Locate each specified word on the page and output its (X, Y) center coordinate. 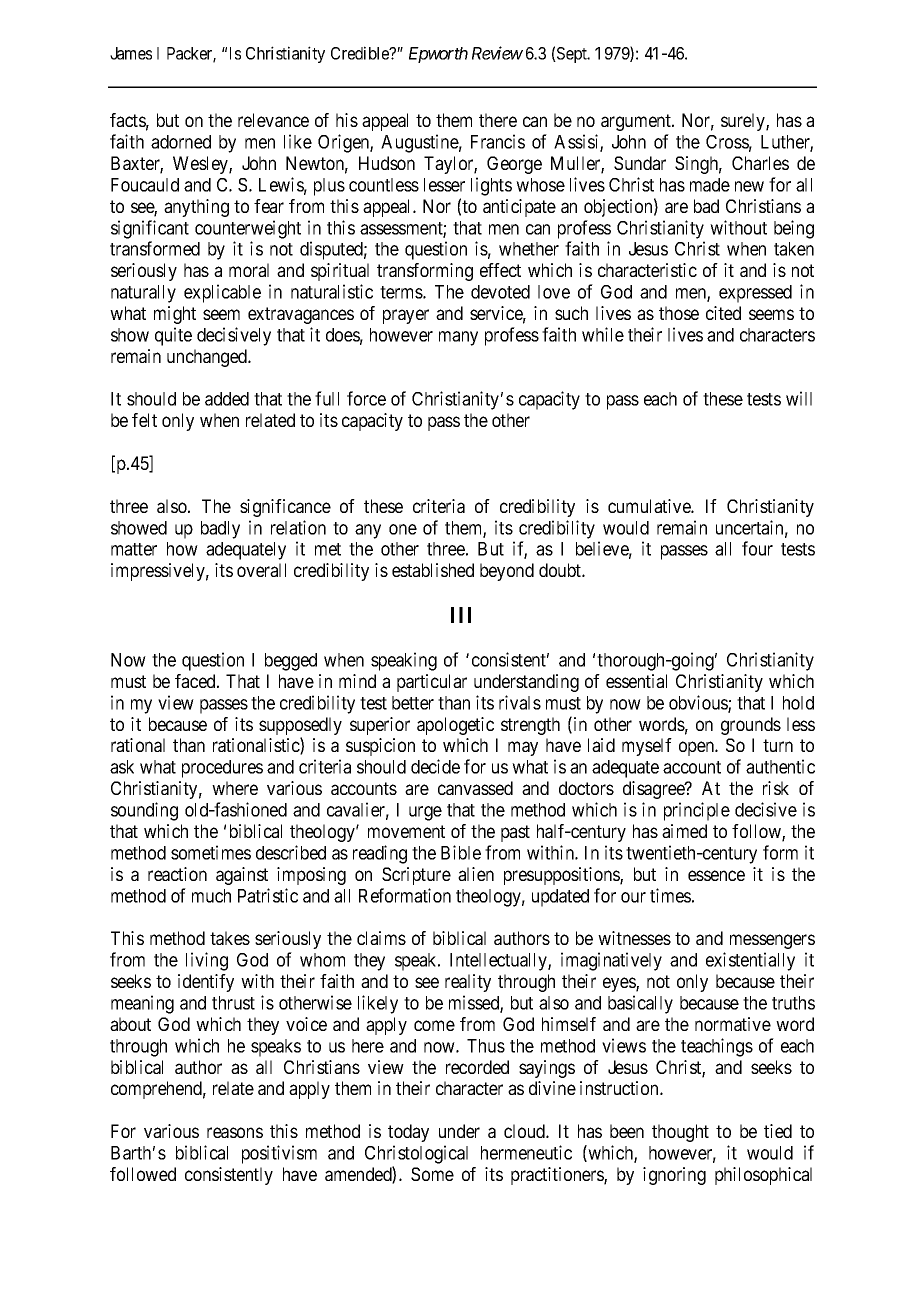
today (408, 1133)
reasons (235, 1132)
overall (261, 570)
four (757, 548)
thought (680, 1133)
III (461, 615)
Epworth (438, 55)
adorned (181, 142)
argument (637, 122)
